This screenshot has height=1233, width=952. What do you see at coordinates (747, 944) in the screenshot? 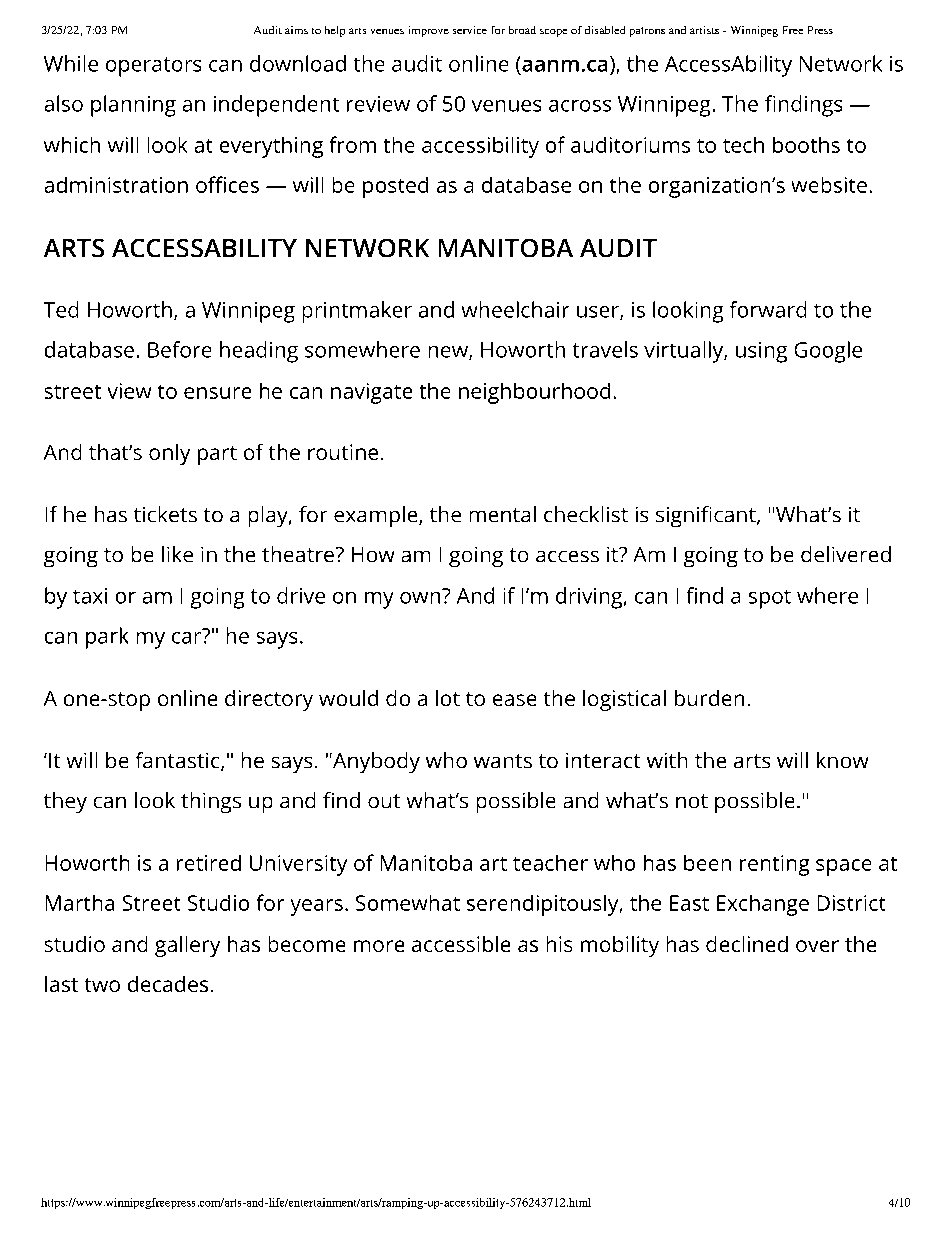
I see `declined` at bounding box center [747, 944].
